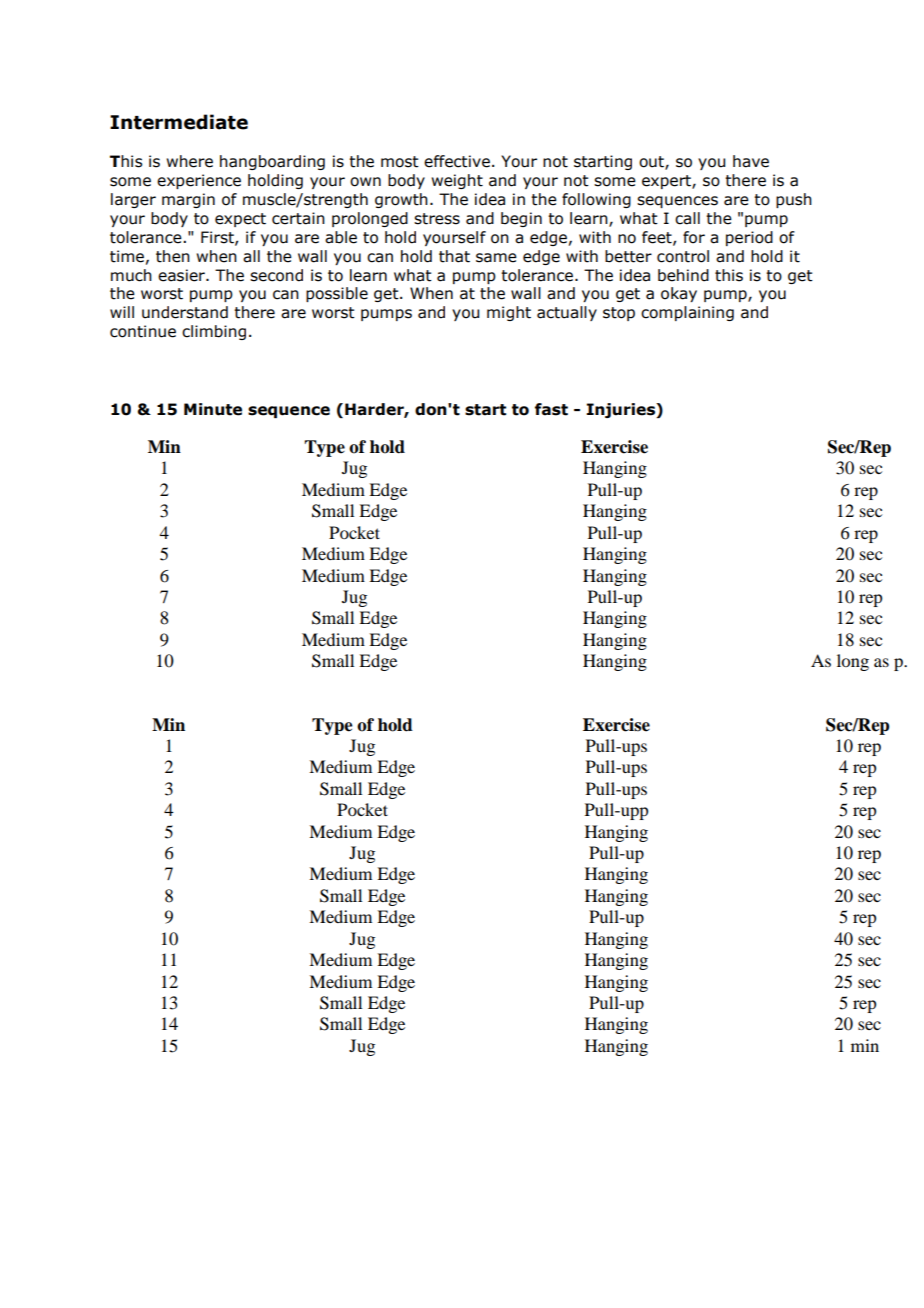 This screenshot has width=924, height=1308. I want to click on fast, so click(551, 409).
